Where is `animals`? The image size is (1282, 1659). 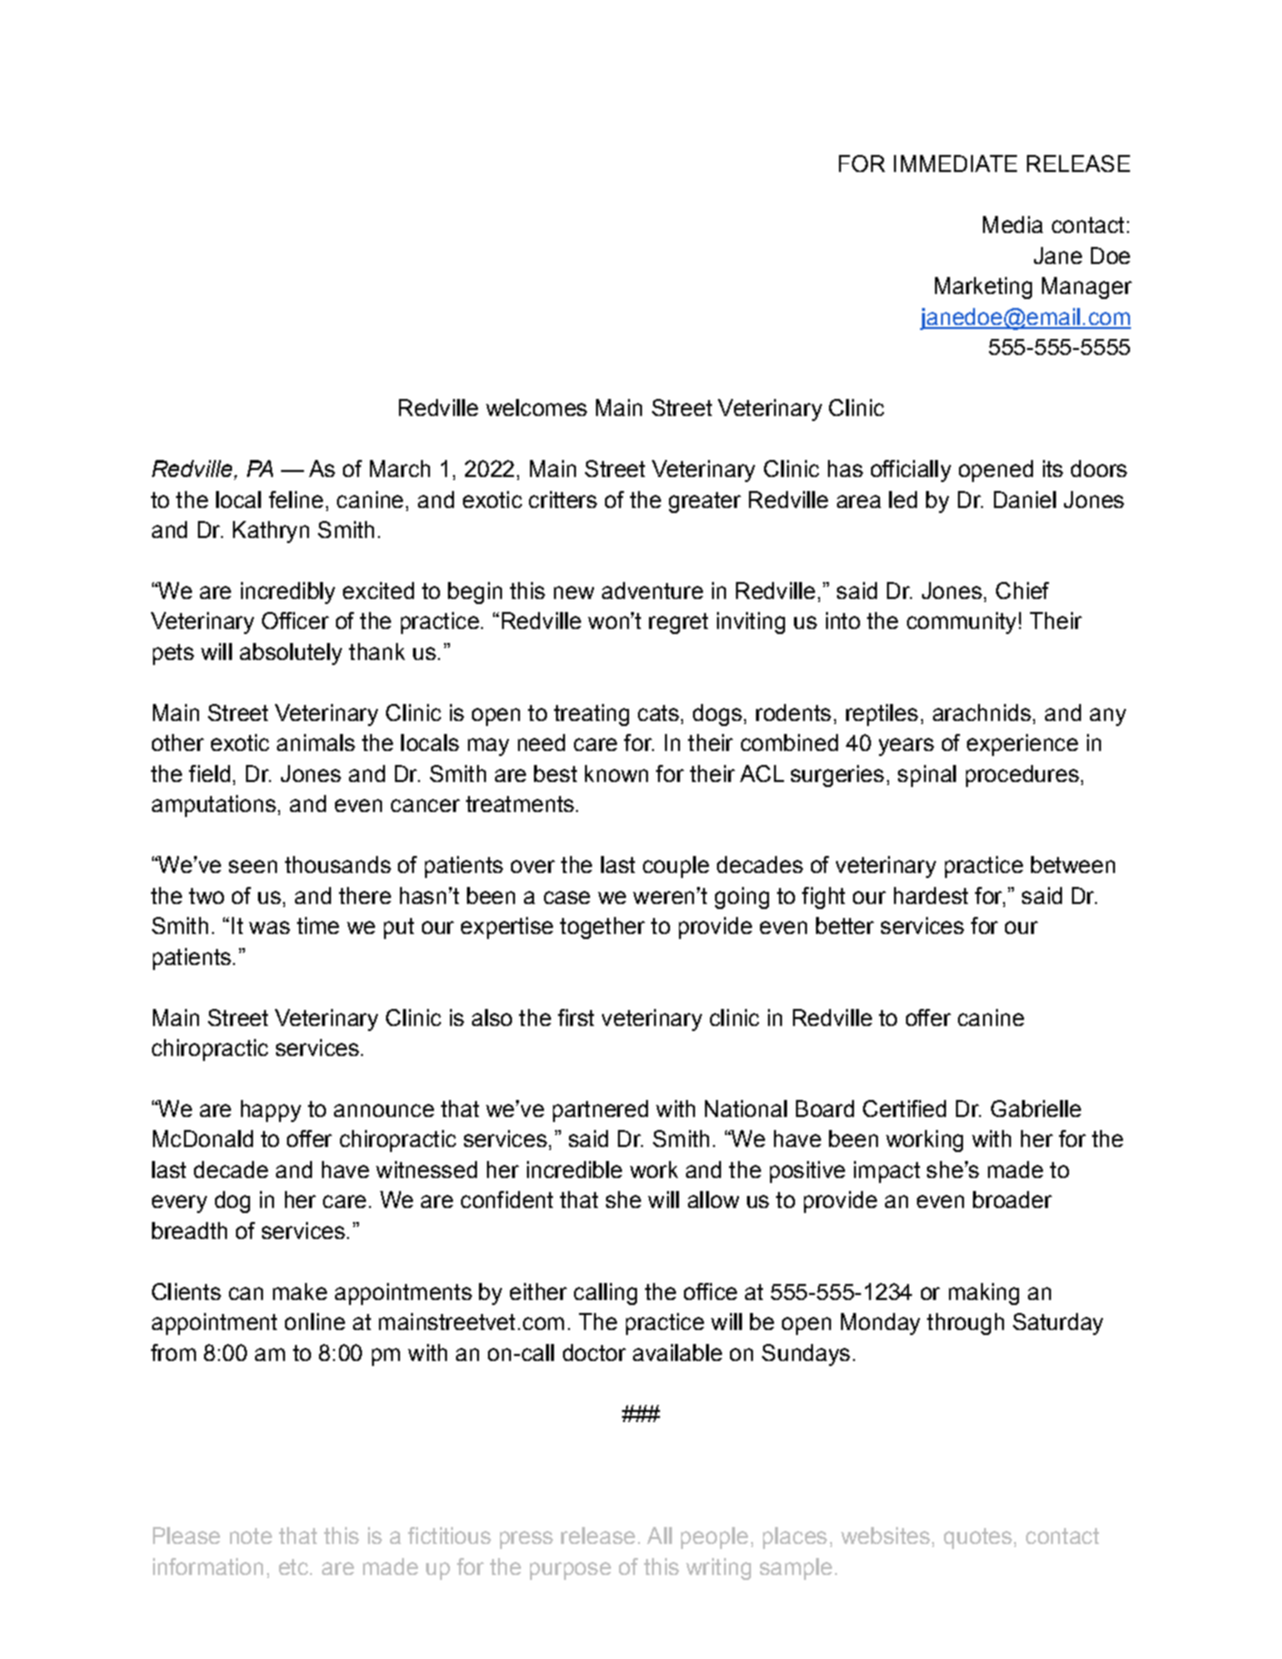
animals is located at coordinates (316, 742).
